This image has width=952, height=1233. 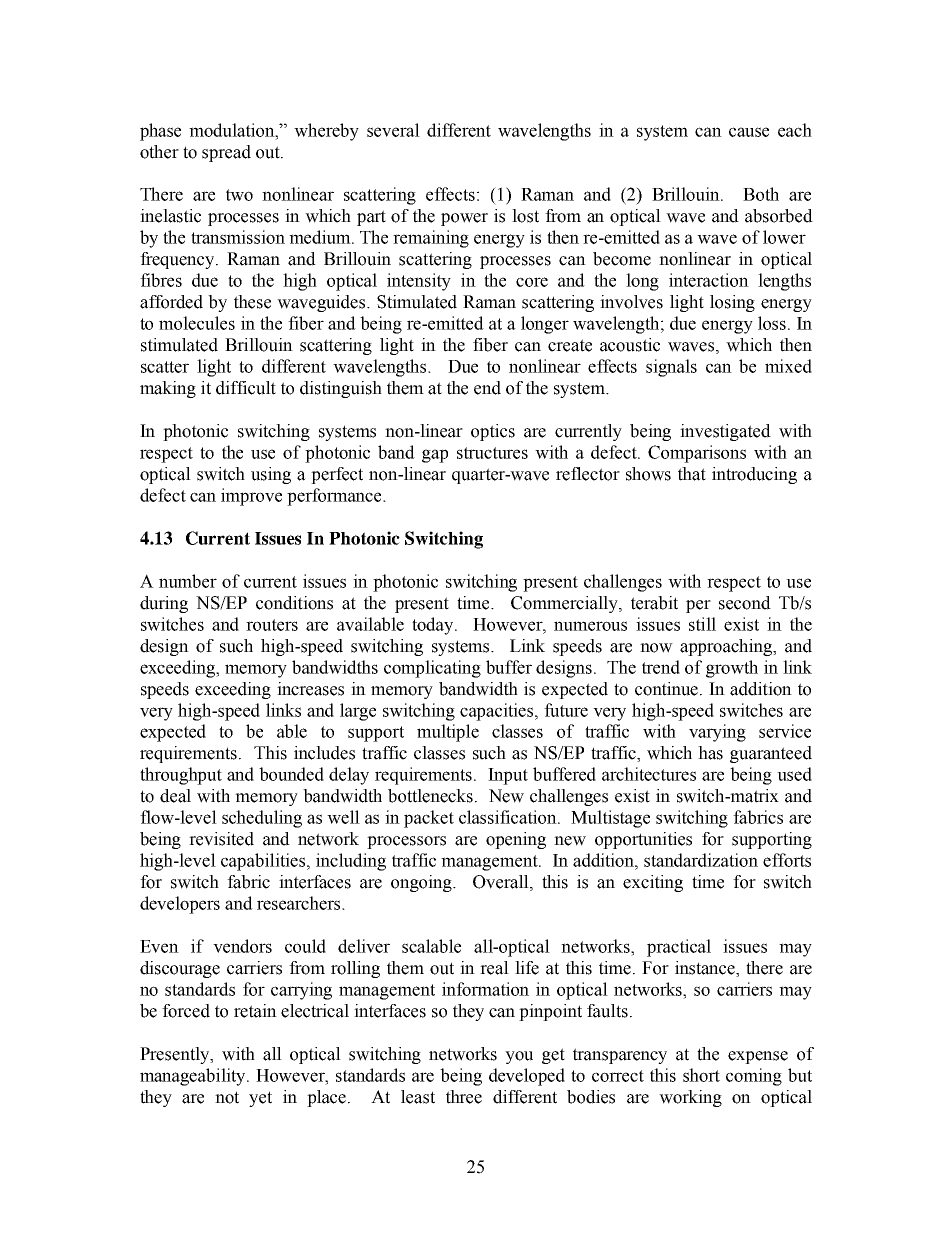 What do you see at coordinates (749, 132) in the image?
I see `cause` at bounding box center [749, 132].
